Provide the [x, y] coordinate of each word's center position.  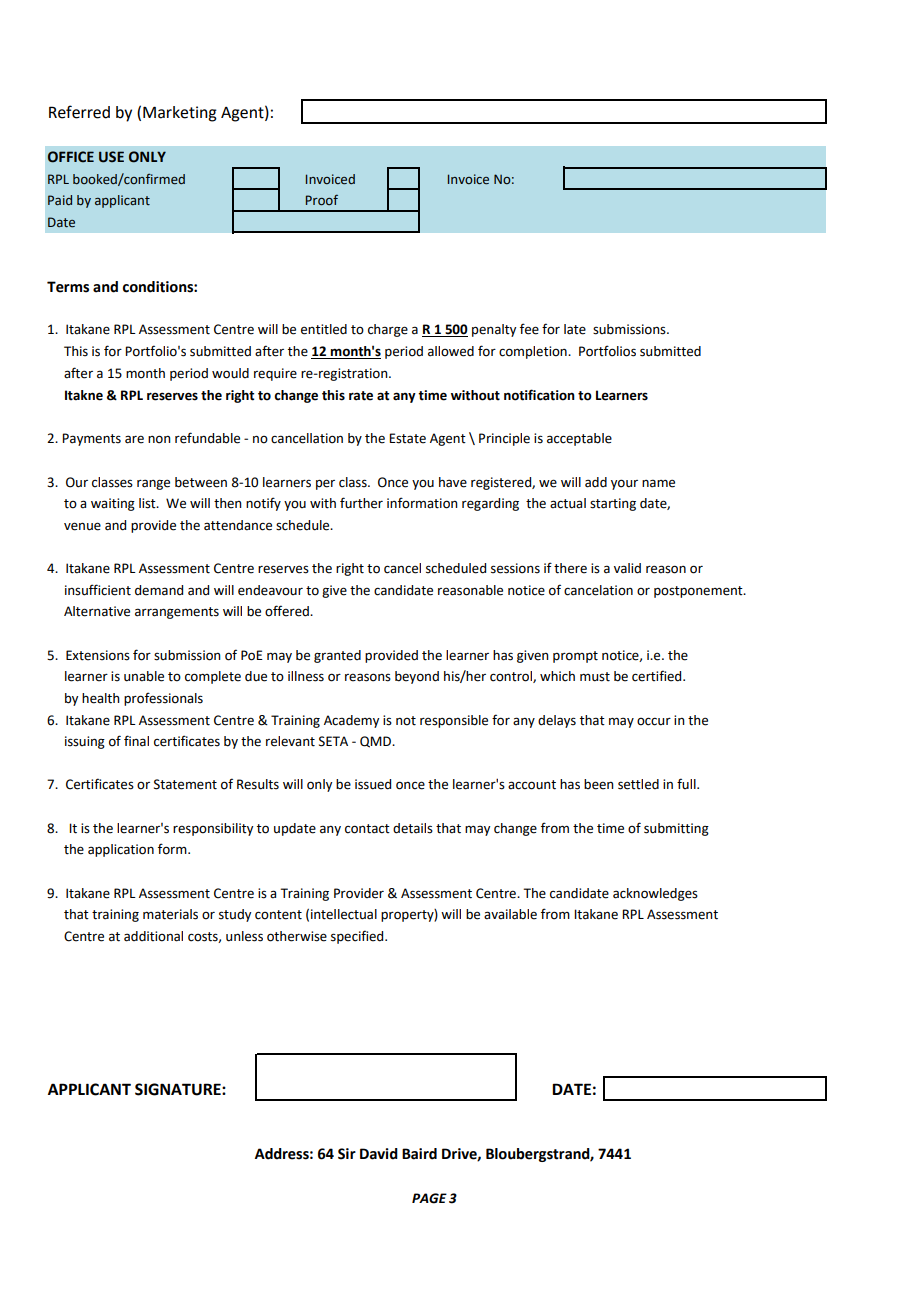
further [361, 503]
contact [367, 829]
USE [111, 157]
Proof [322, 200]
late [575, 329]
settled [638, 784]
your [624, 484]
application [121, 850]
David [379, 1154]
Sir [347, 1154]
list [148, 503]
